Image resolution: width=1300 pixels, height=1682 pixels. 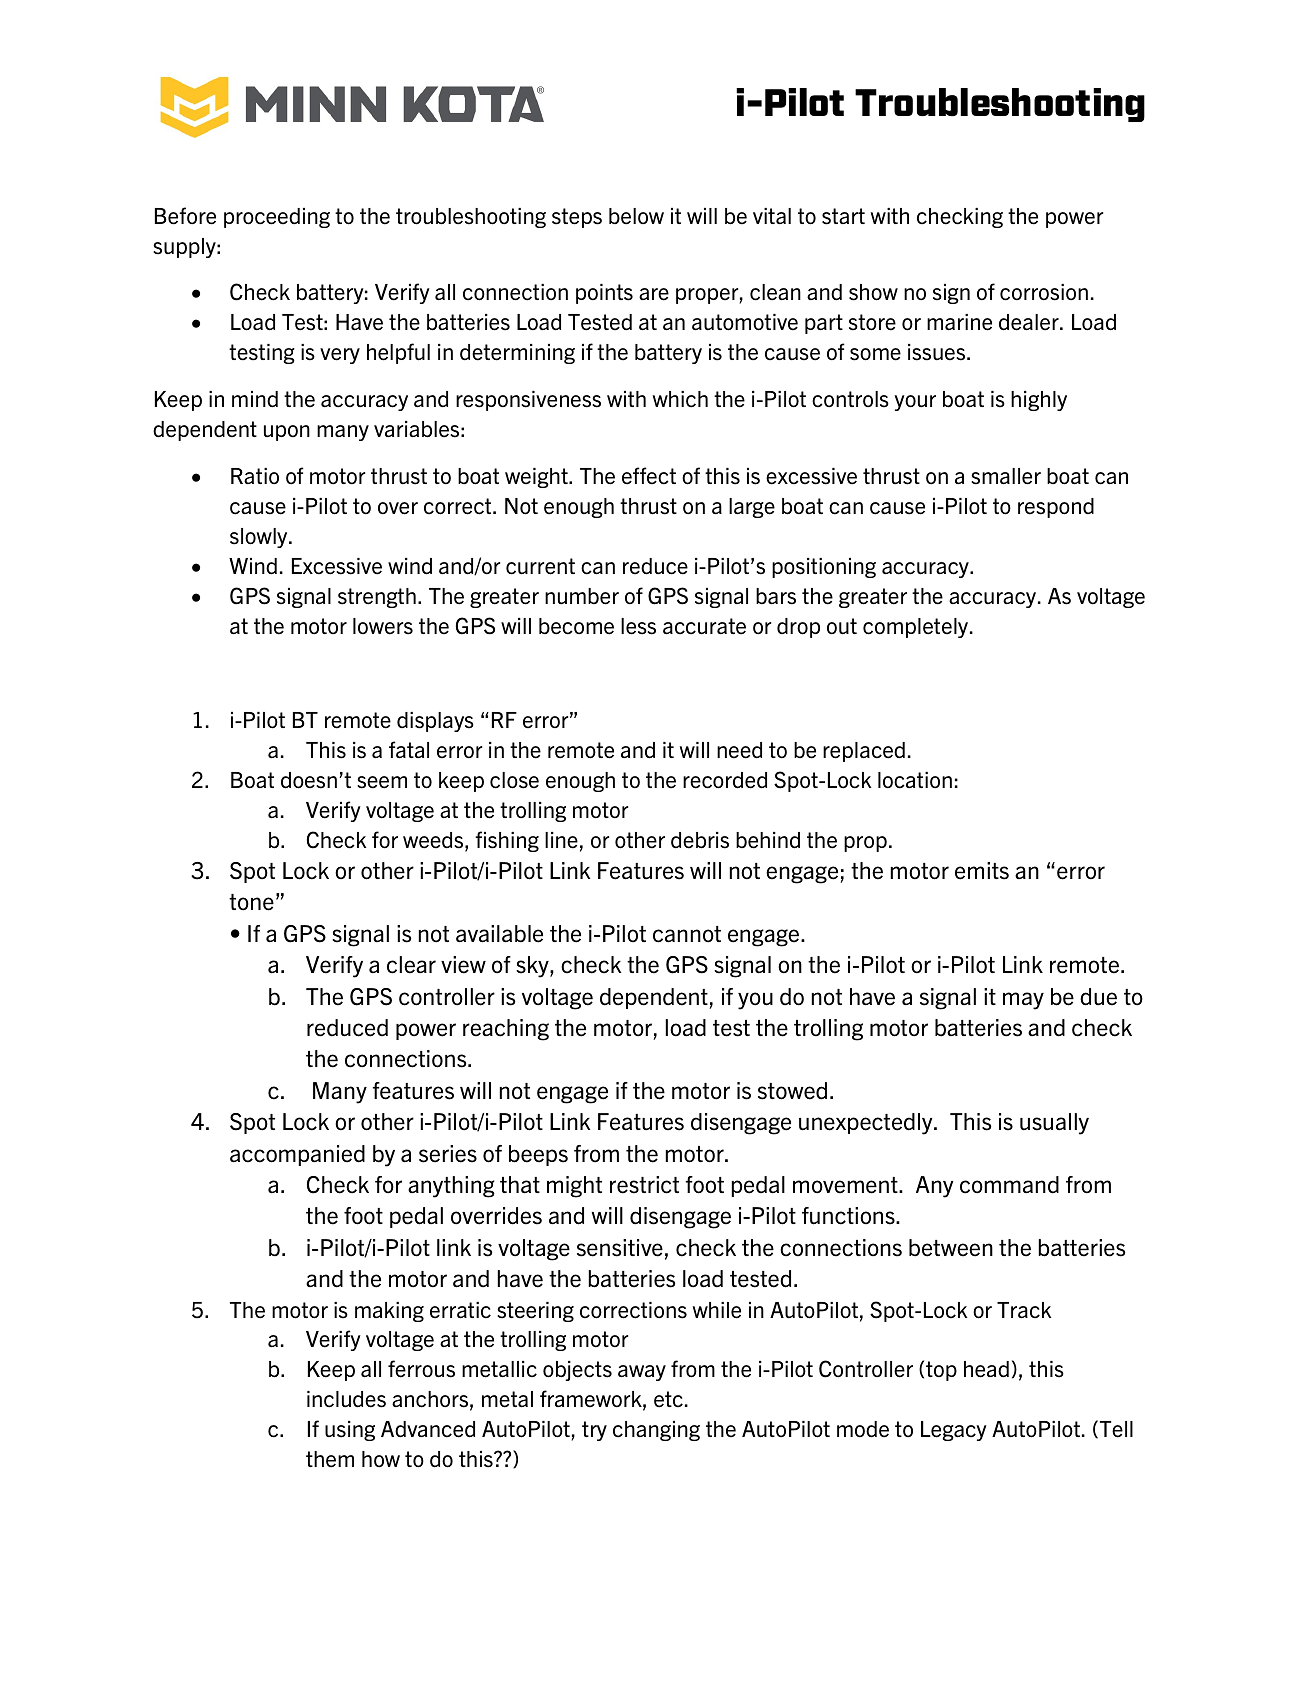 I want to click on below, so click(x=636, y=216).
